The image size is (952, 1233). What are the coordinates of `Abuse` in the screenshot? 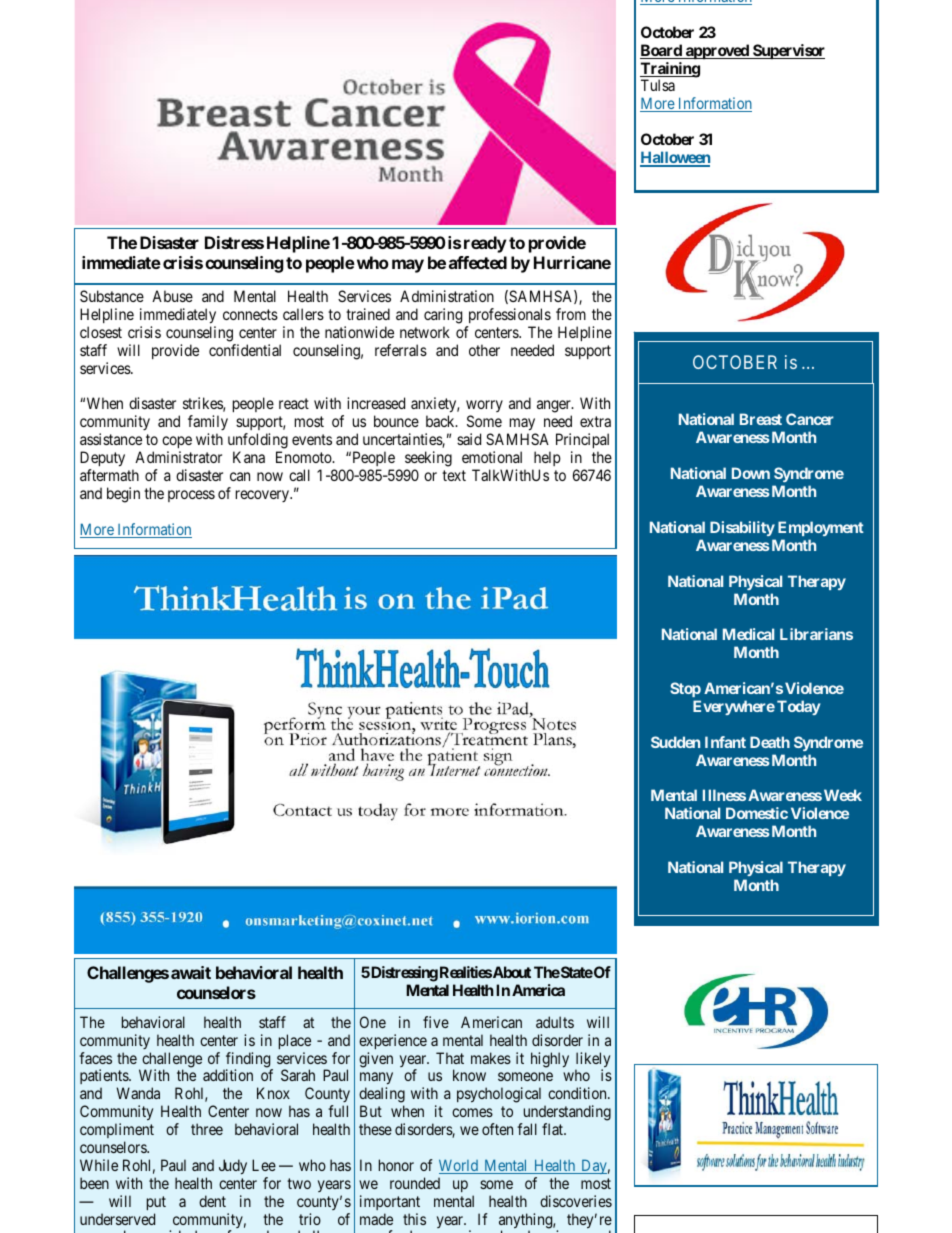 It's located at (172, 296).
